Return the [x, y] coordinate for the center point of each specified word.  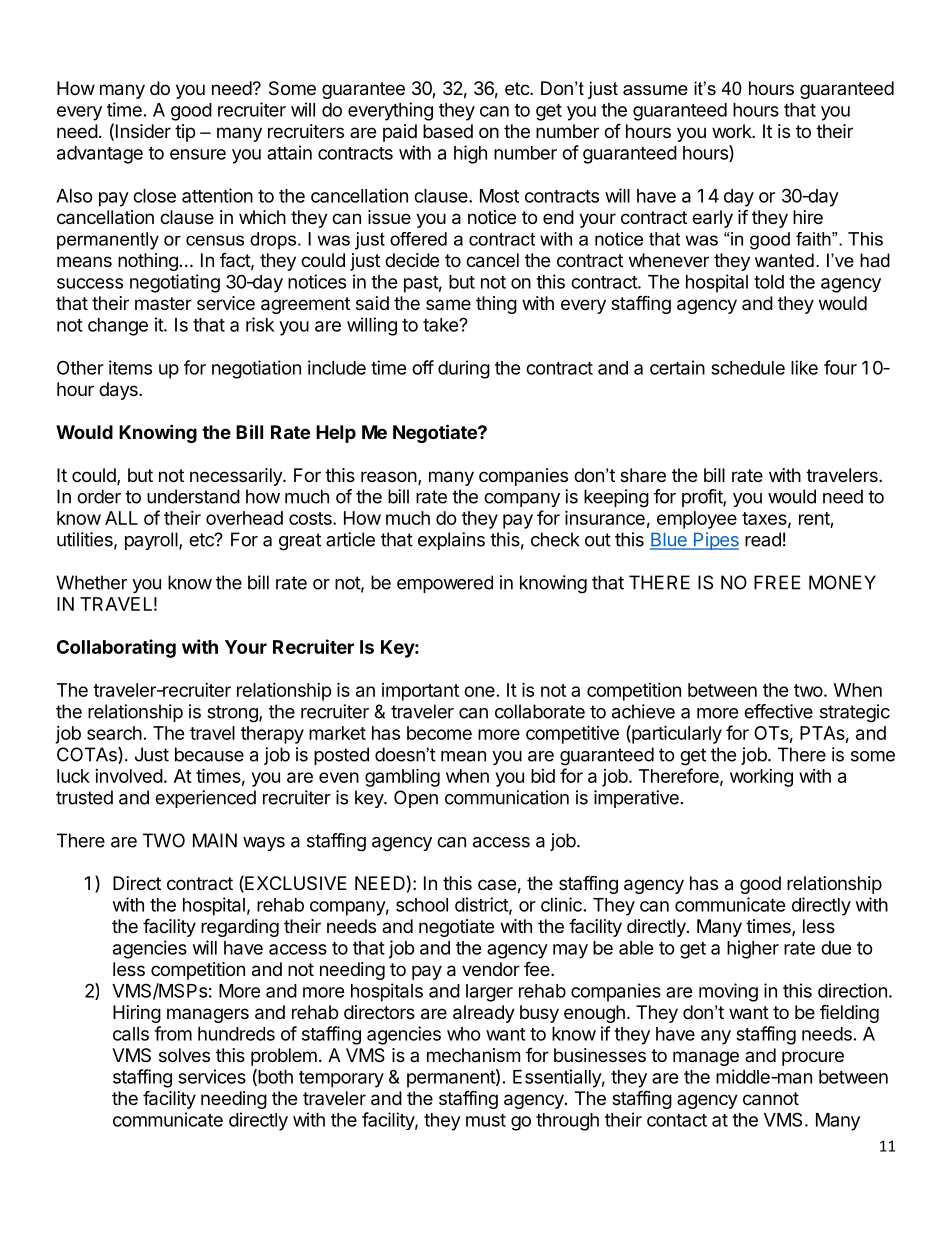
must [486, 1120]
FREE [777, 582]
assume [655, 90]
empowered [445, 584]
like [804, 367]
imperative [636, 799]
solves [184, 1055]
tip [185, 133]
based [448, 131]
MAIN [215, 840]
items [130, 367]
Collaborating [116, 648]
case [497, 884]
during [464, 369]
